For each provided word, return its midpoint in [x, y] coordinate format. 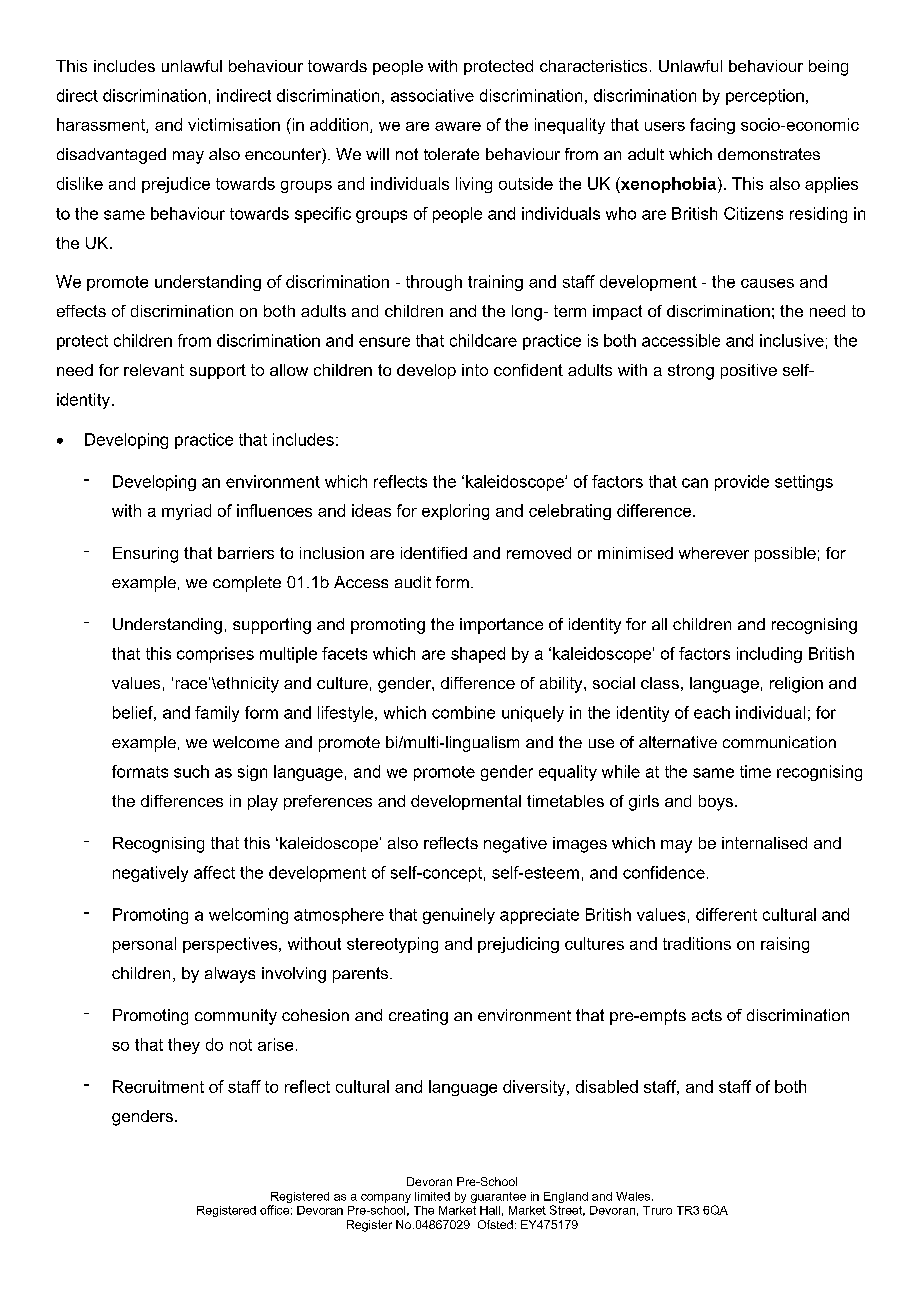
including [769, 655]
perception [765, 97]
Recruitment [158, 1086]
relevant [154, 370]
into [475, 370]
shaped [478, 655]
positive [749, 371]
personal [144, 945]
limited [432, 1196]
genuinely [459, 916]
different [726, 914]
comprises [215, 655]
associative [432, 95]
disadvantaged [111, 156]
